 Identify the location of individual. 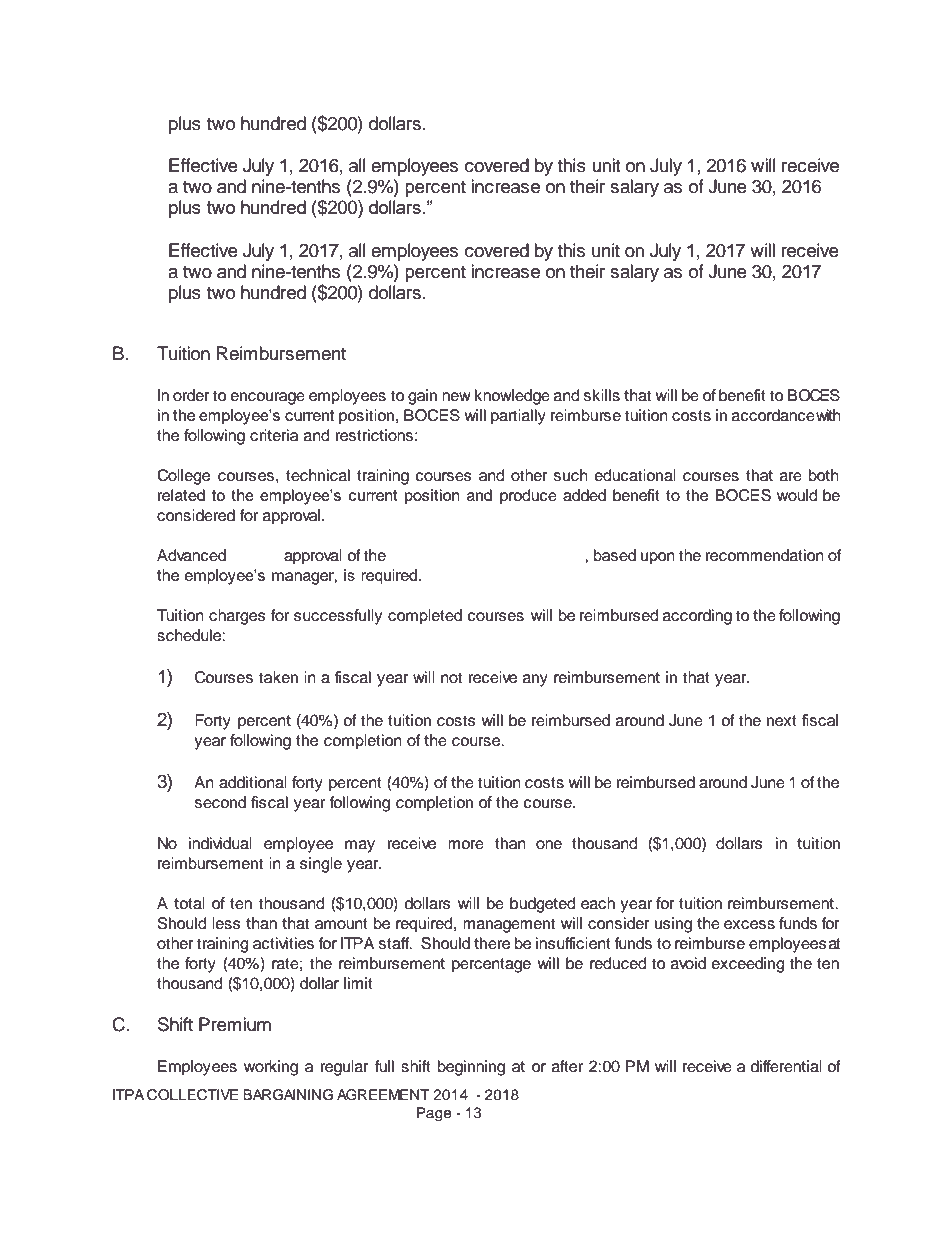
(220, 843).
